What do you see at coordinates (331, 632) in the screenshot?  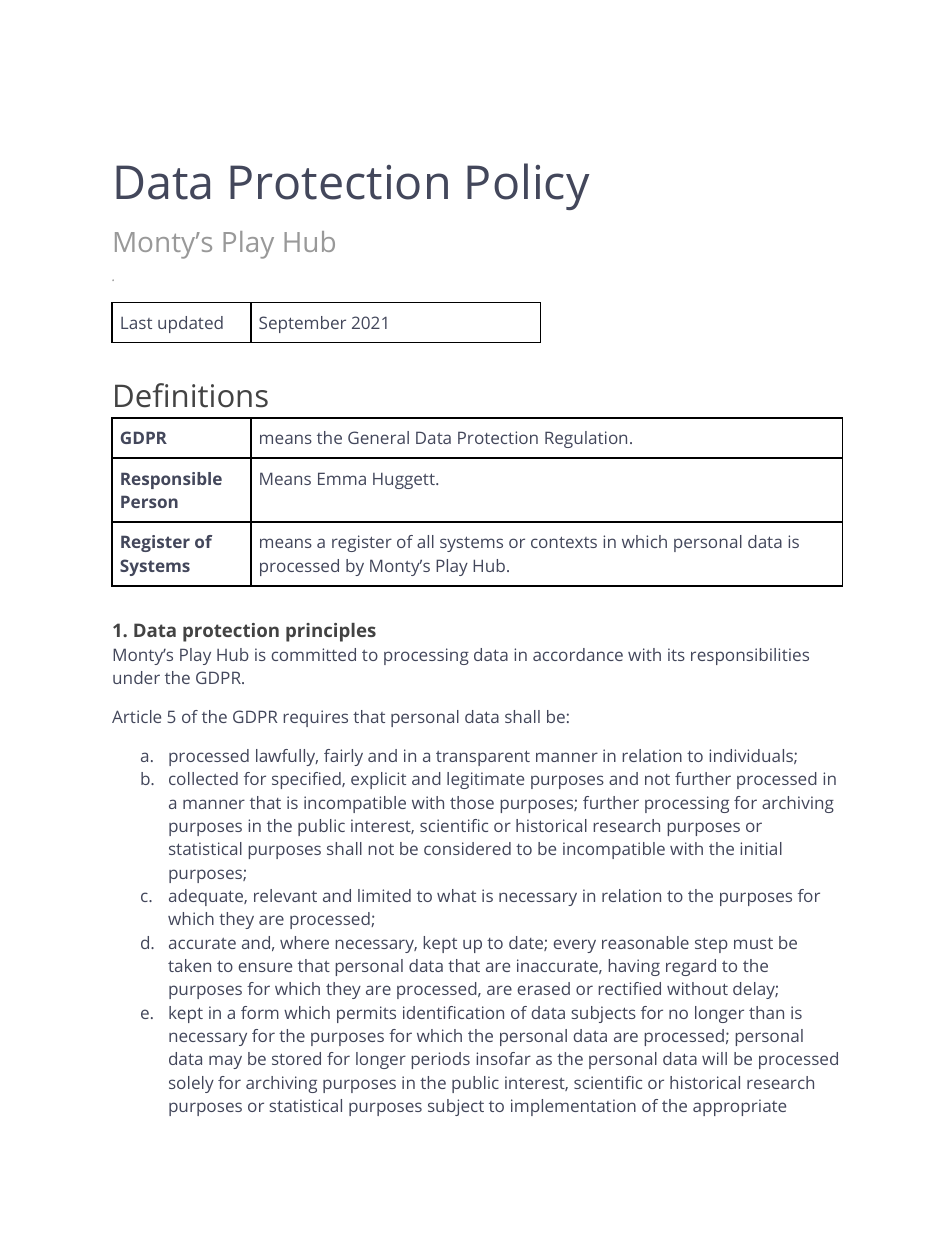 I see `principles` at bounding box center [331, 632].
